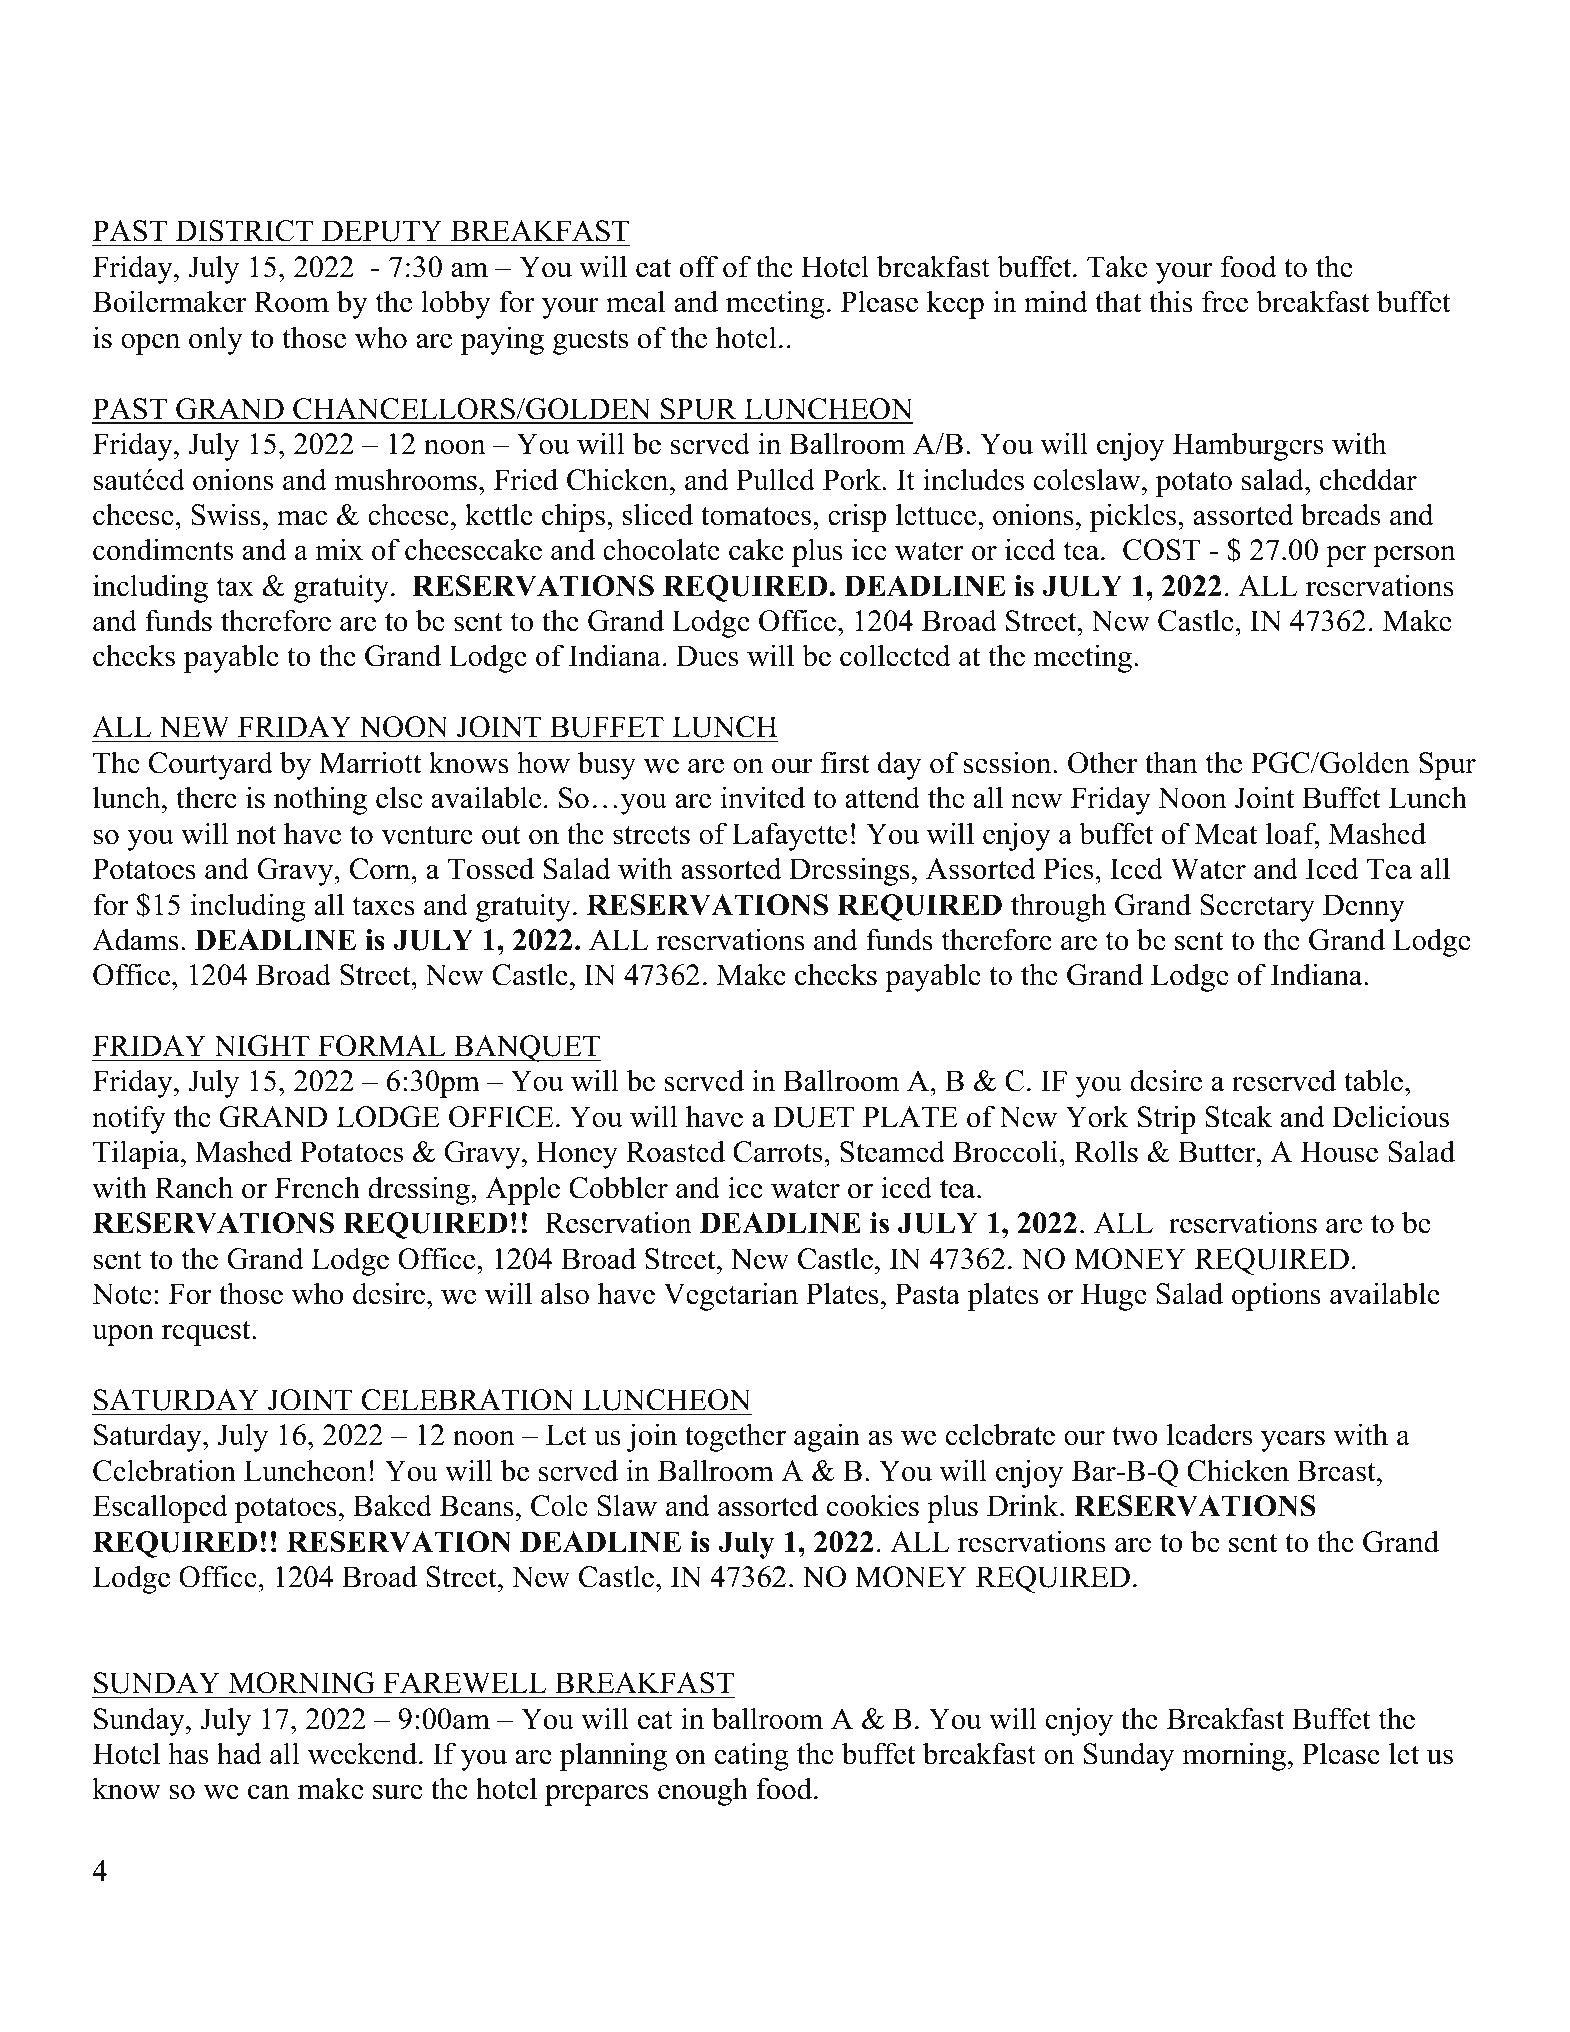 Image resolution: width=1570 pixels, height=2032 pixels. Describe the element at coordinates (752, 1756) in the screenshot. I see `eating` at that location.
